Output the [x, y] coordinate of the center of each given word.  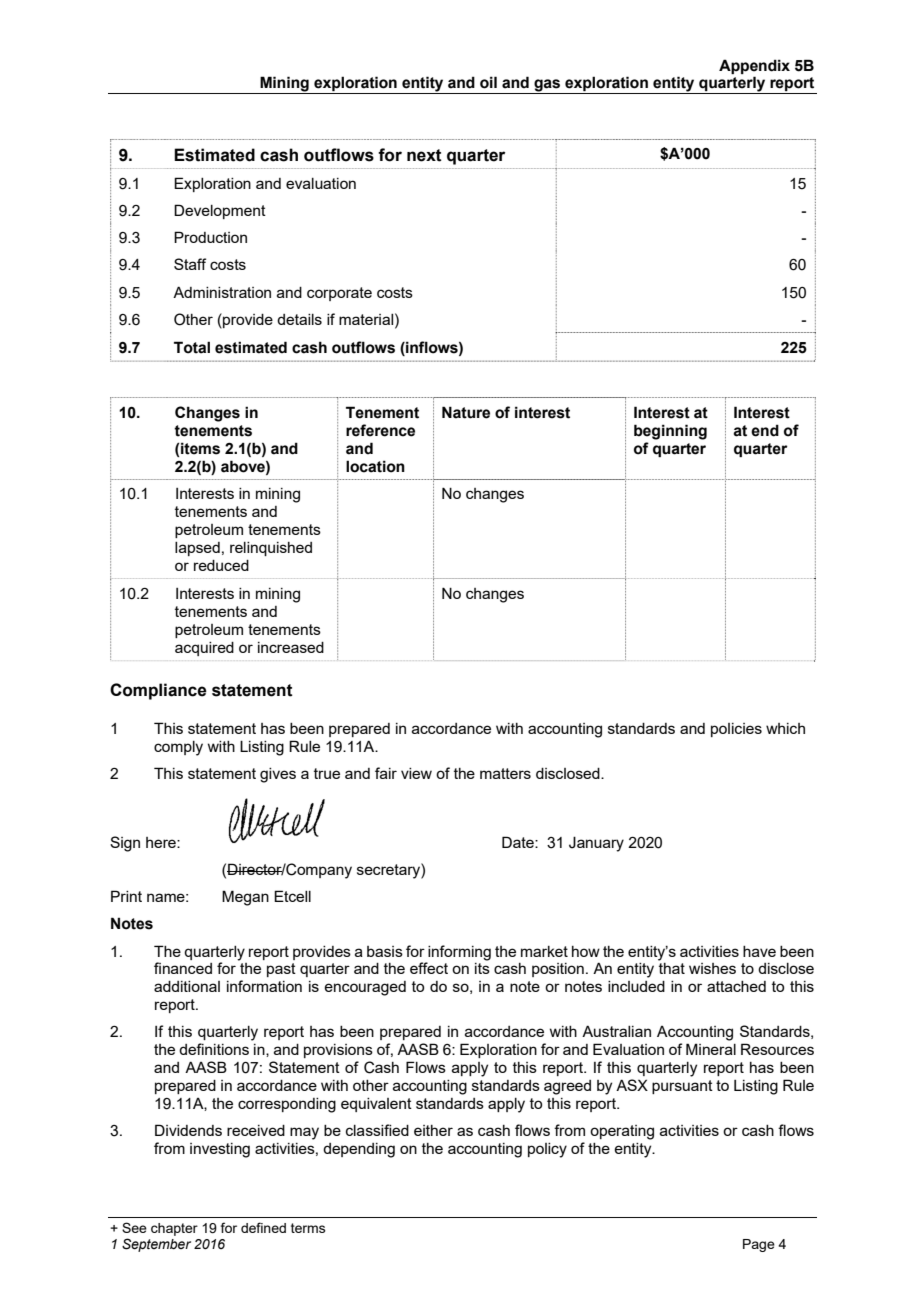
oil [488, 82]
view [416, 773]
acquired [204, 649]
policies [736, 730]
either [433, 1130]
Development [220, 211]
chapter [174, 1229]
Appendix [754, 66]
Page [759, 1245]
